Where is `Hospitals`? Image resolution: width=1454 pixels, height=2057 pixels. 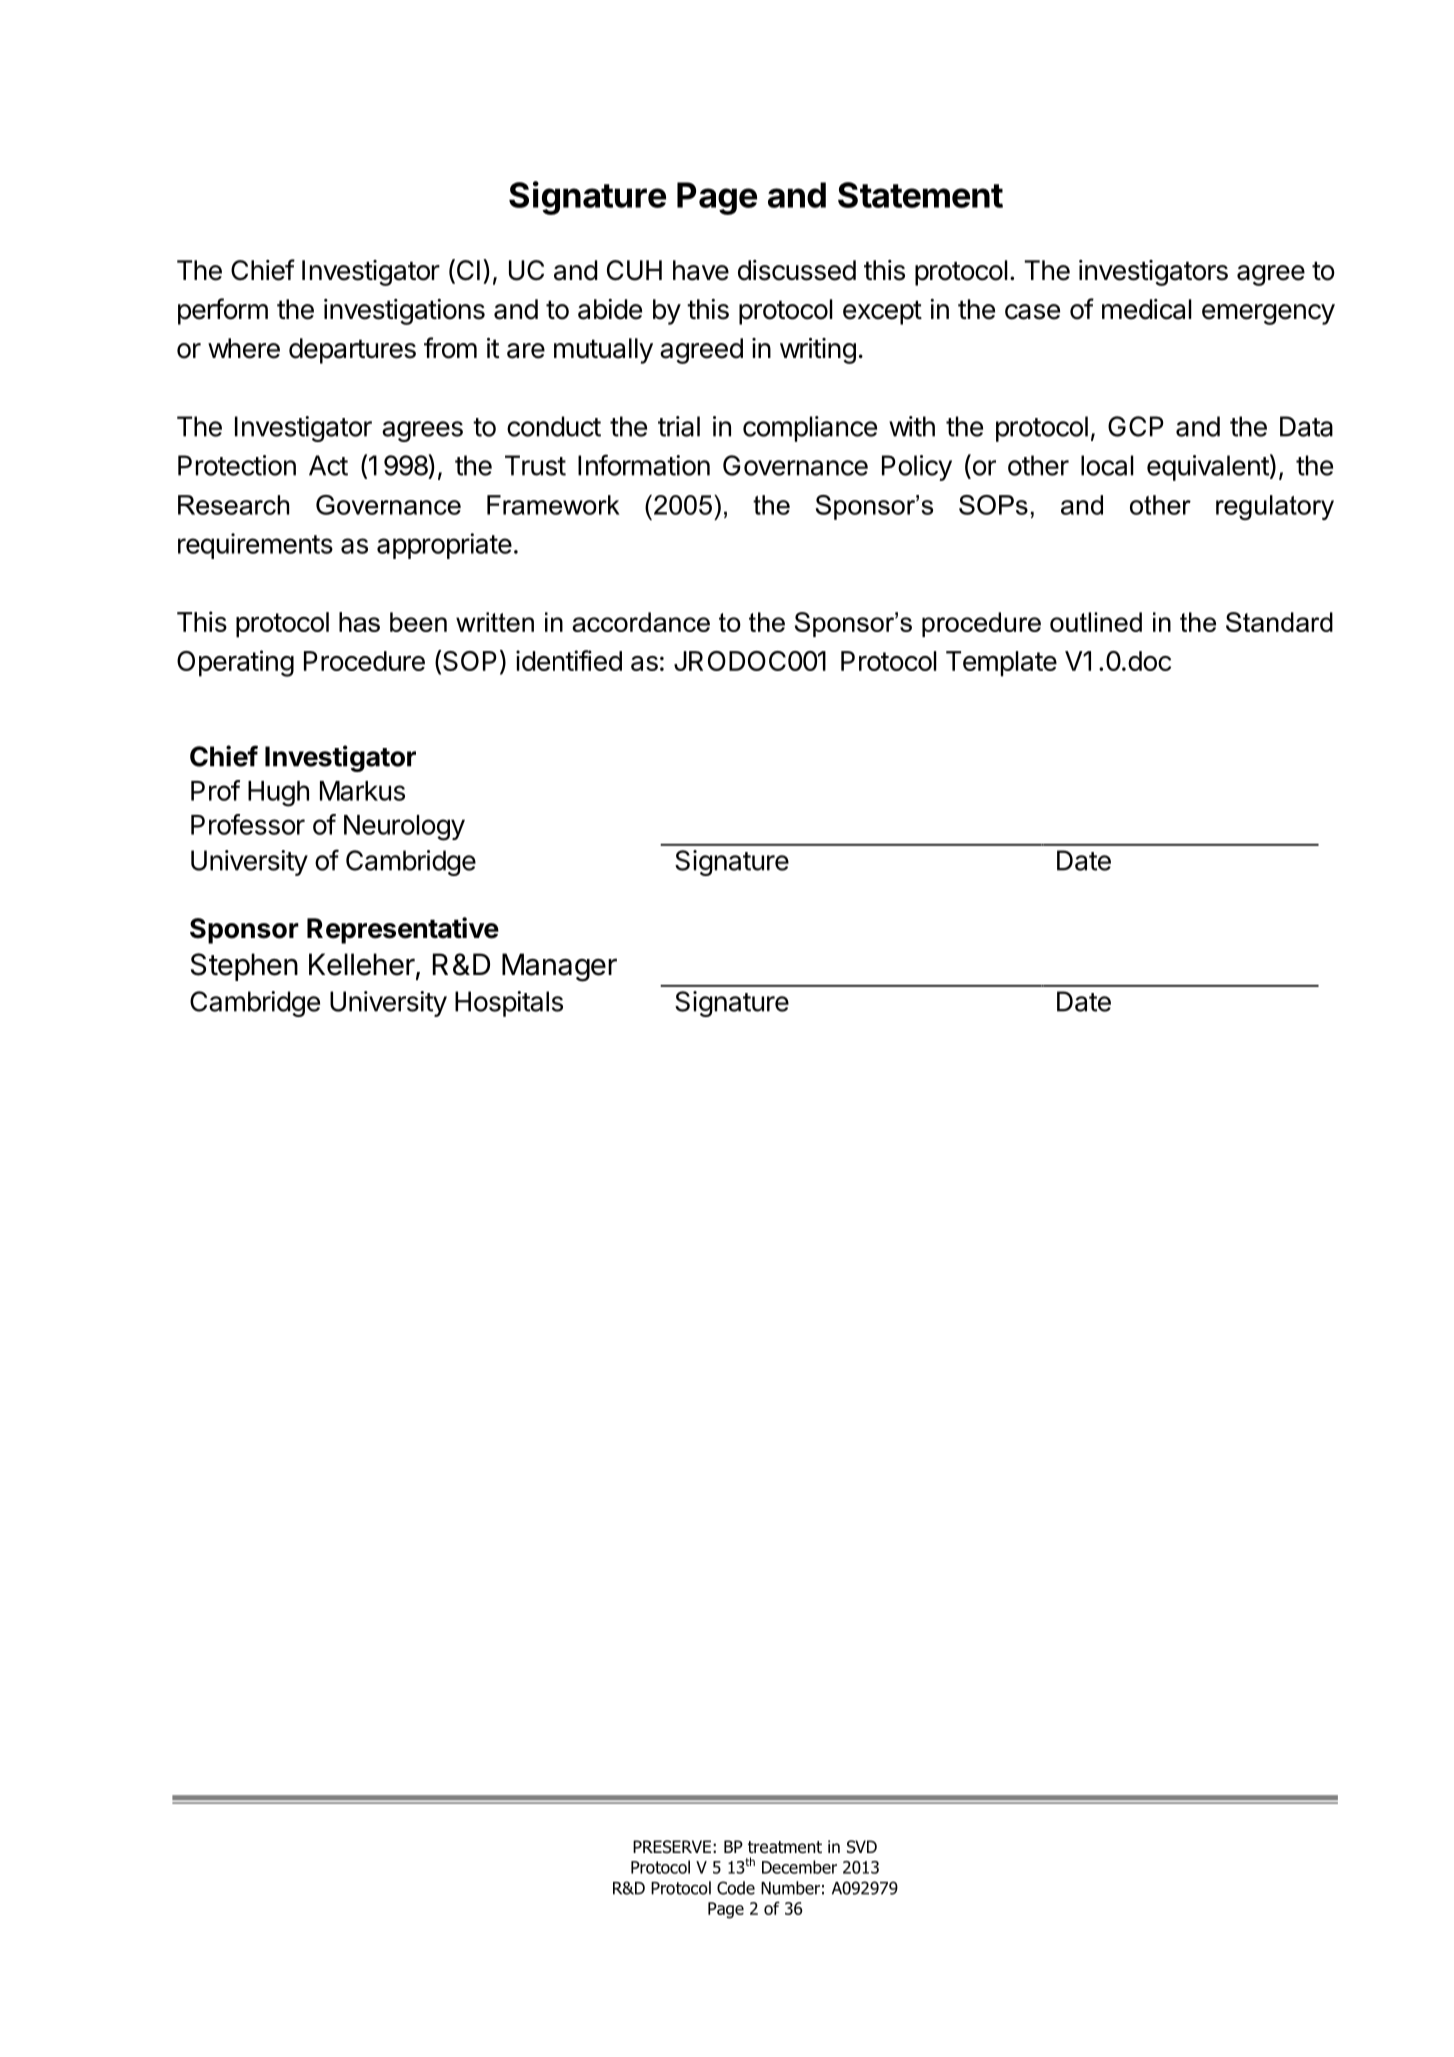
Hospitals is located at coordinates (509, 1004).
